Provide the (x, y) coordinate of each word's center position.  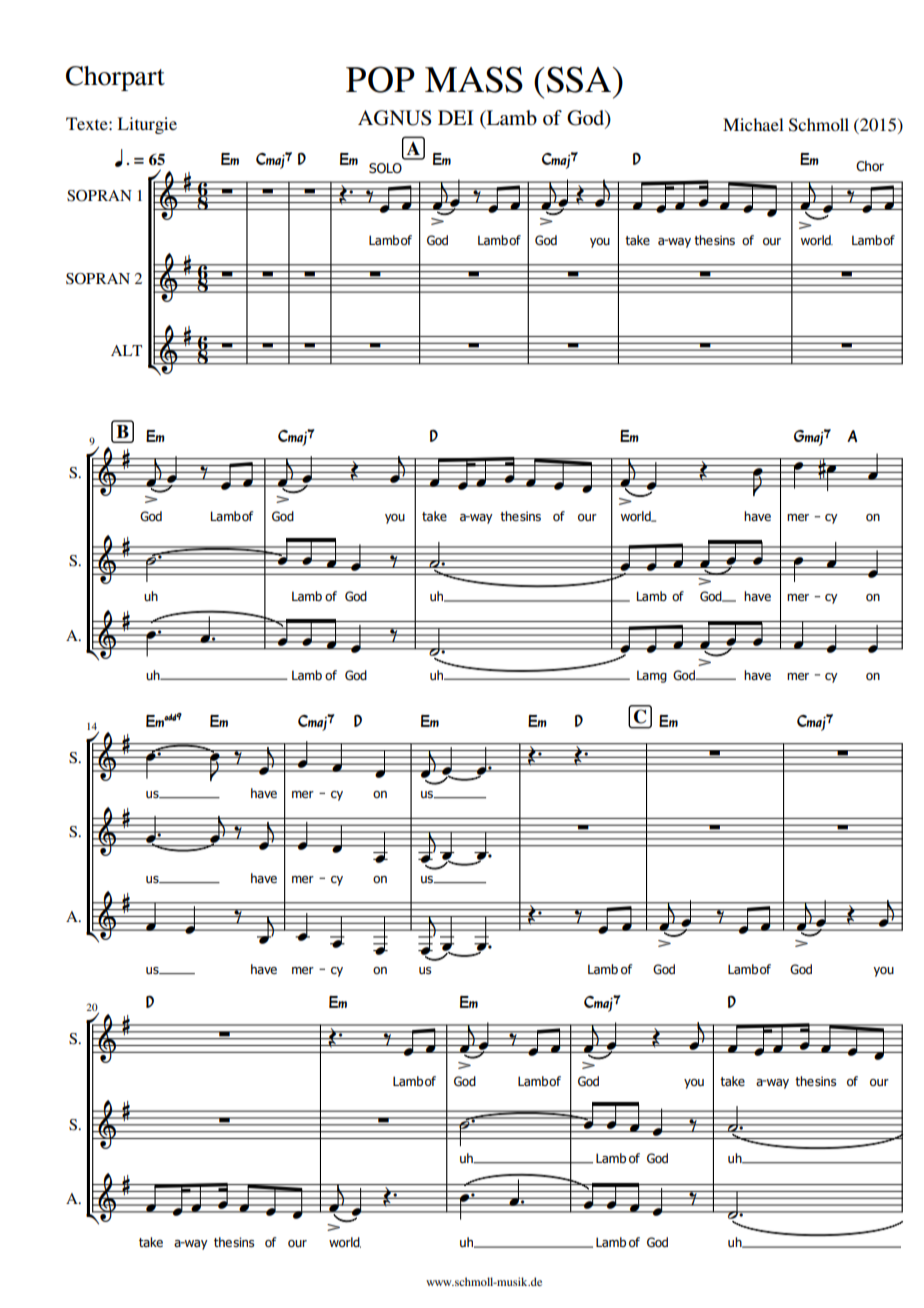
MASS (474, 79)
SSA (579, 79)
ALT (126, 350)
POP (380, 79)
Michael (753, 124)
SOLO (385, 168)
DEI (456, 117)
